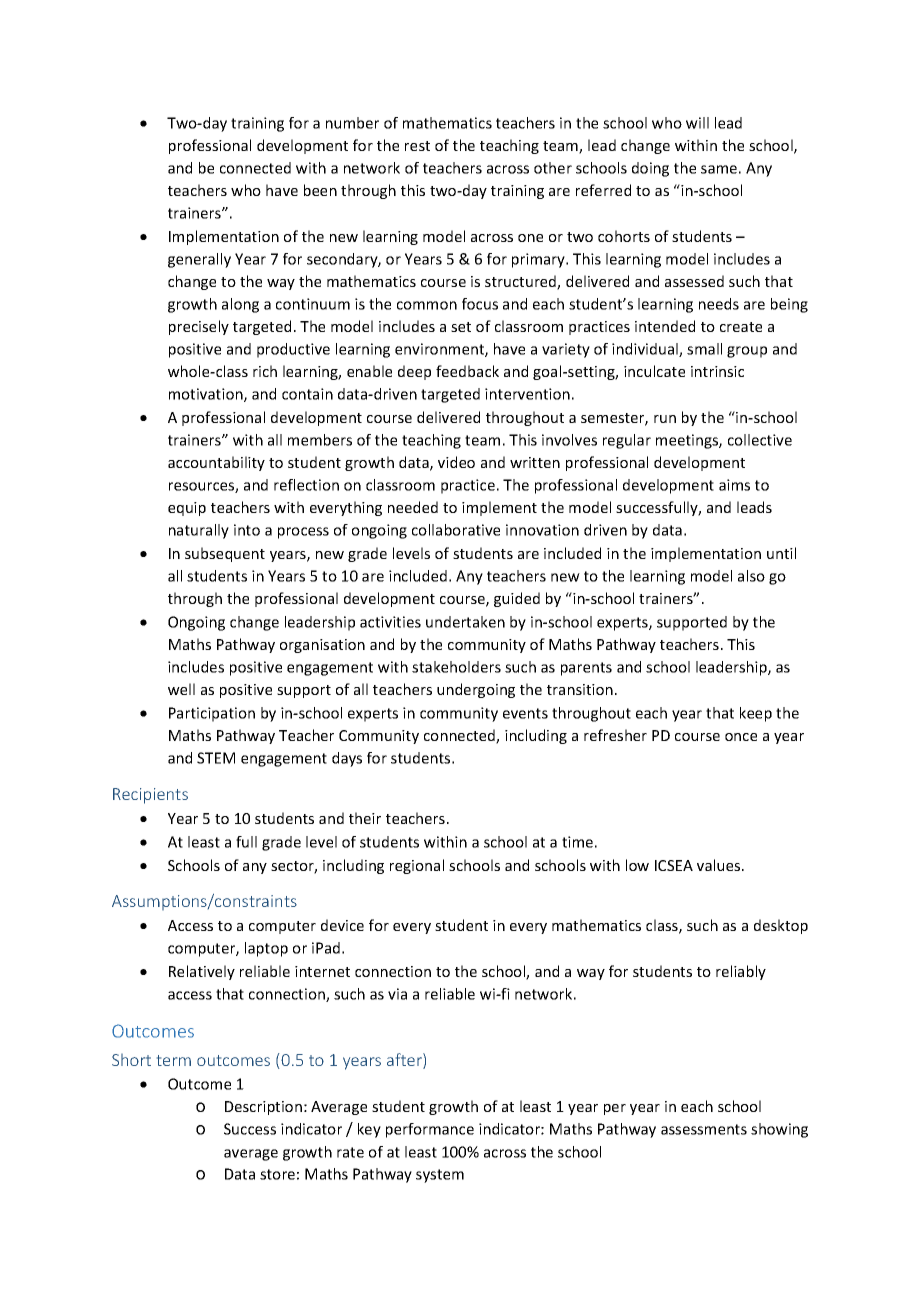  What do you see at coordinates (697, 123) in the document?
I see `will` at bounding box center [697, 123].
